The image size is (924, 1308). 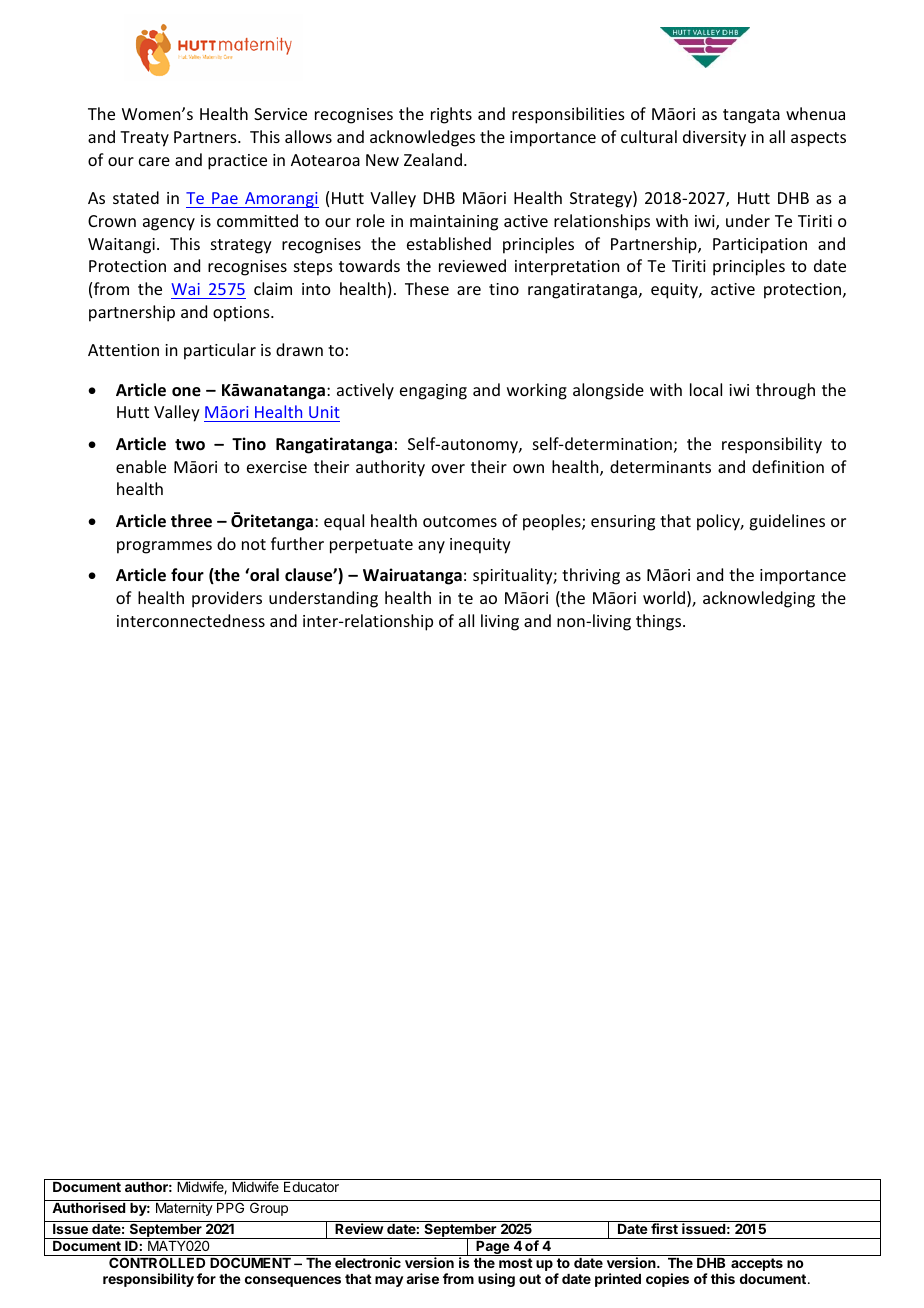 What do you see at coordinates (714, 138) in the screenshot?
I see `diversity` at bounding box center [714, 138].
